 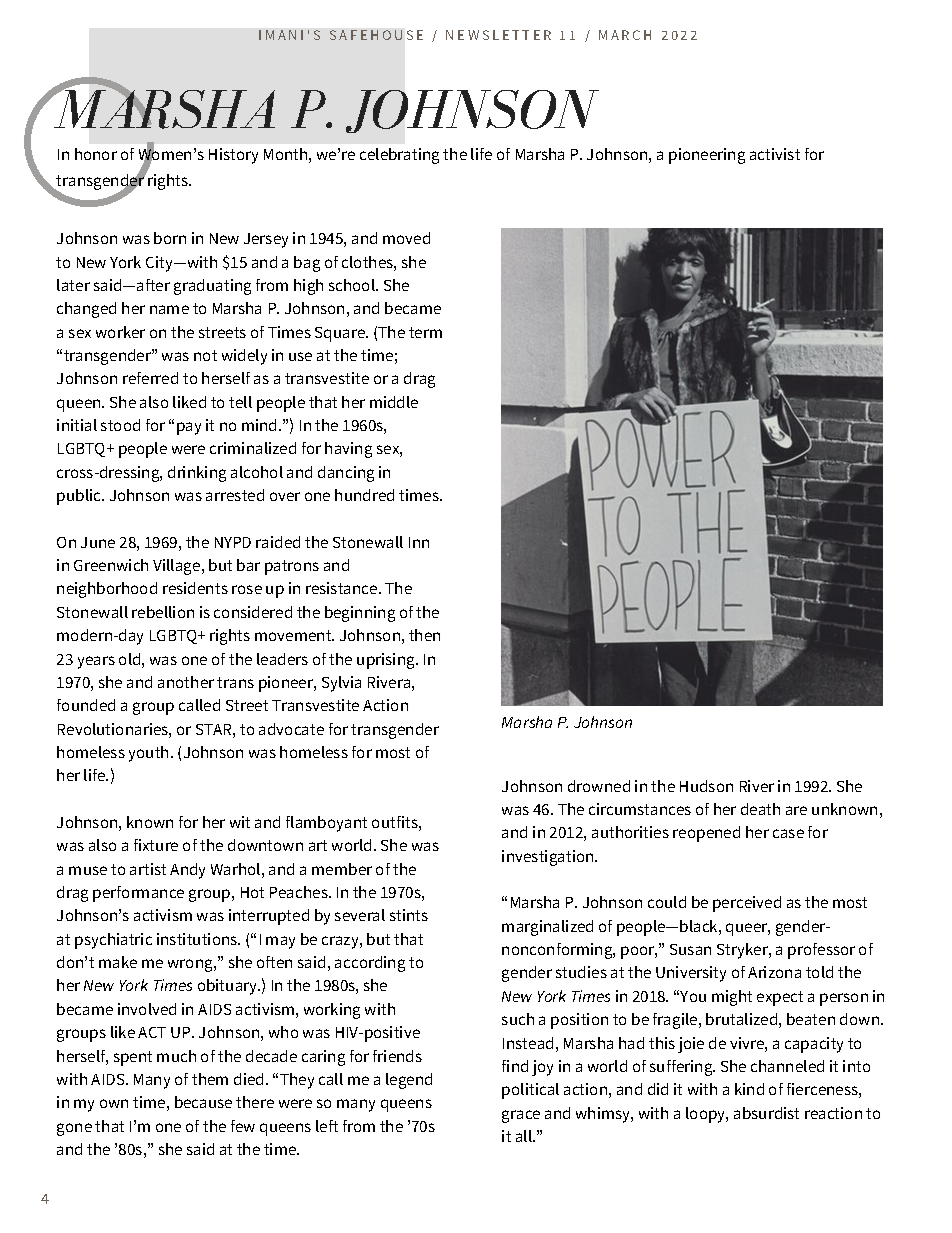 I want to click on celebrating, so click(x=399, y=156).
